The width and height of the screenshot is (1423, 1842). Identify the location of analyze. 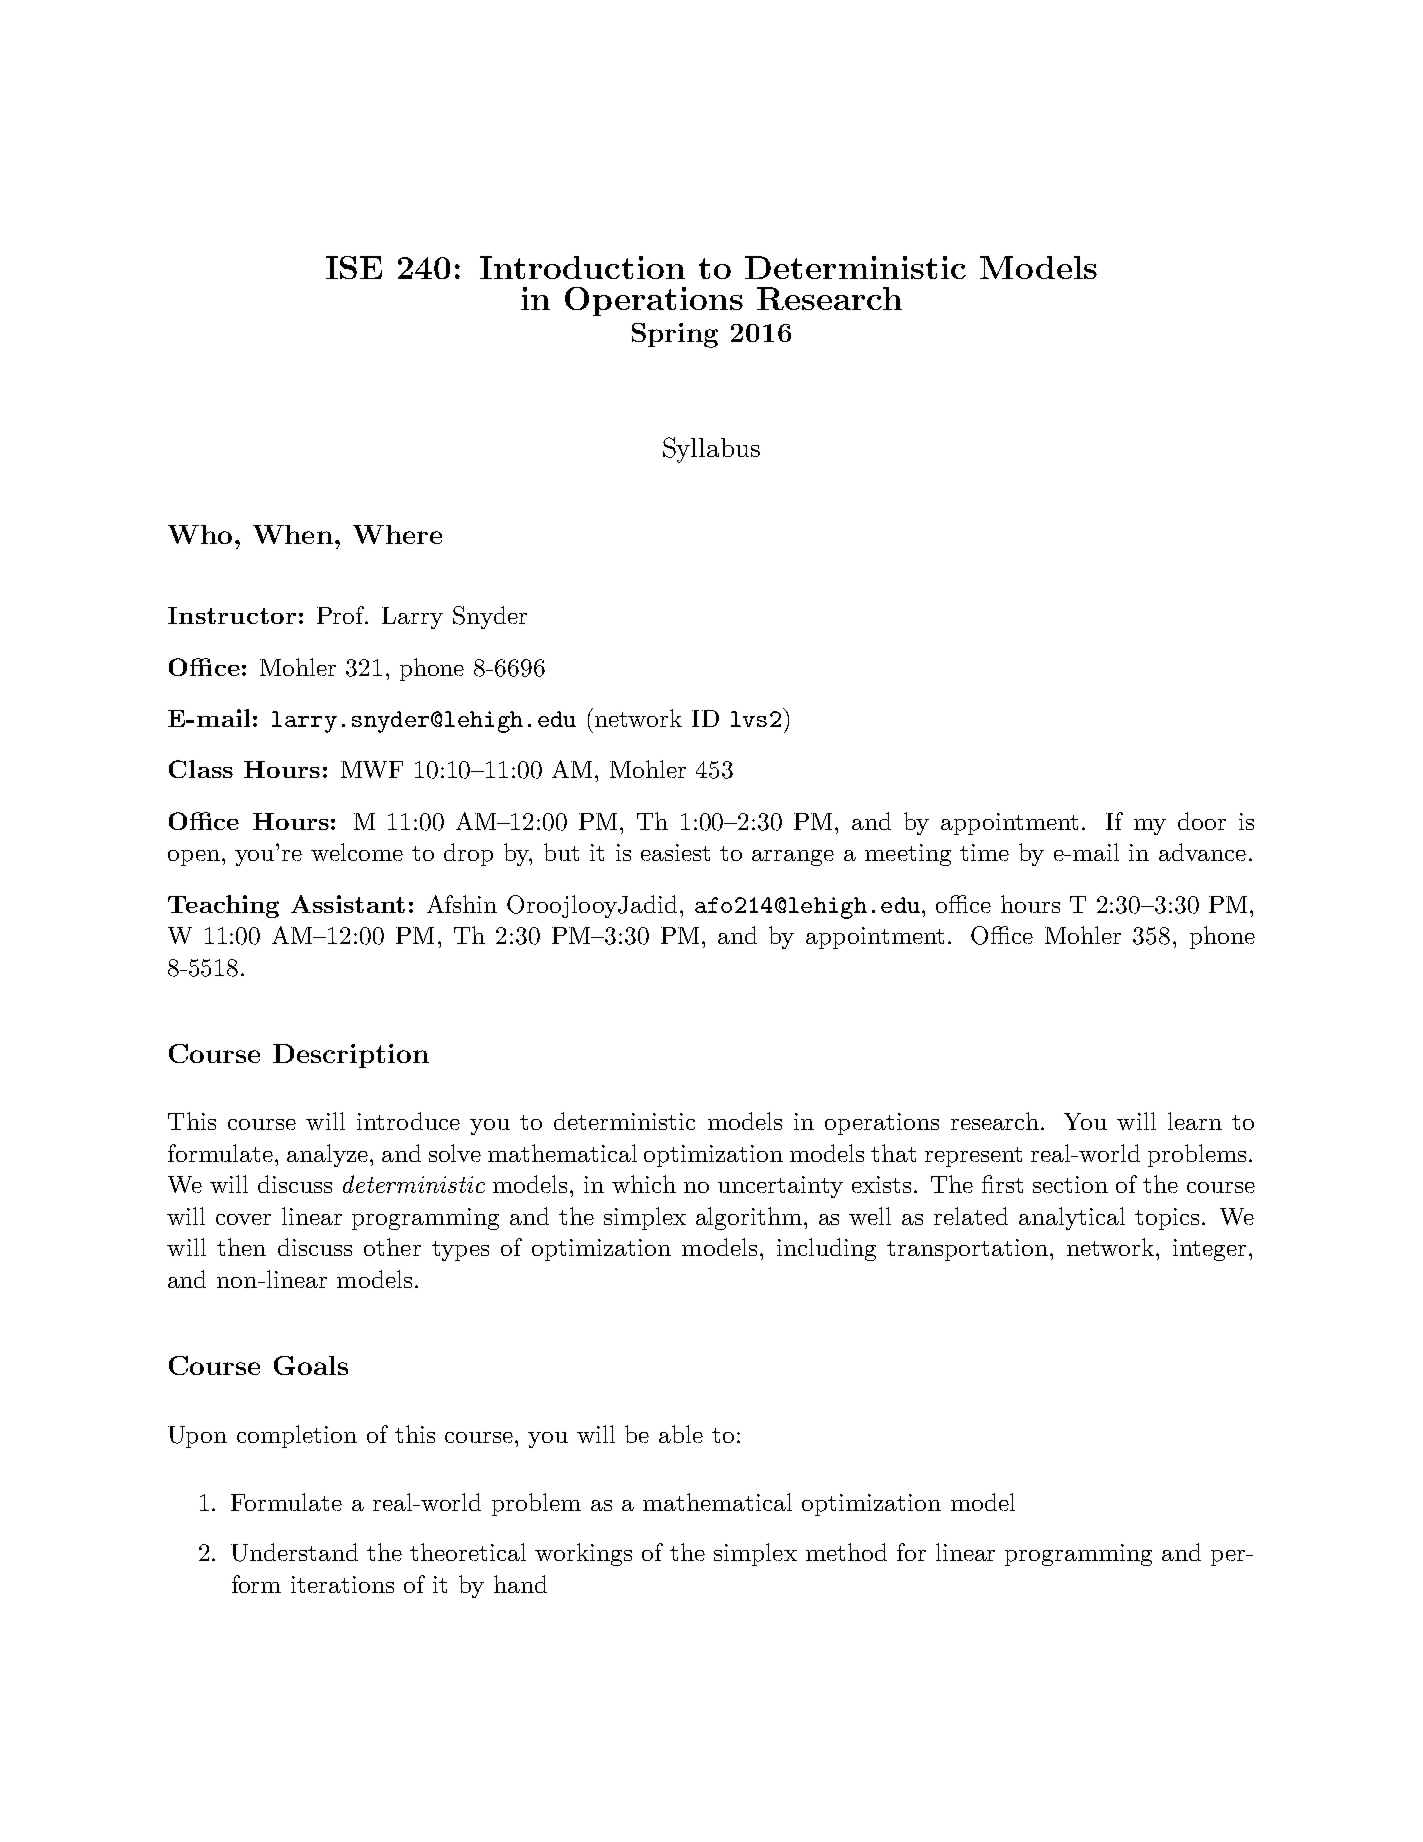
(327, 1155).
